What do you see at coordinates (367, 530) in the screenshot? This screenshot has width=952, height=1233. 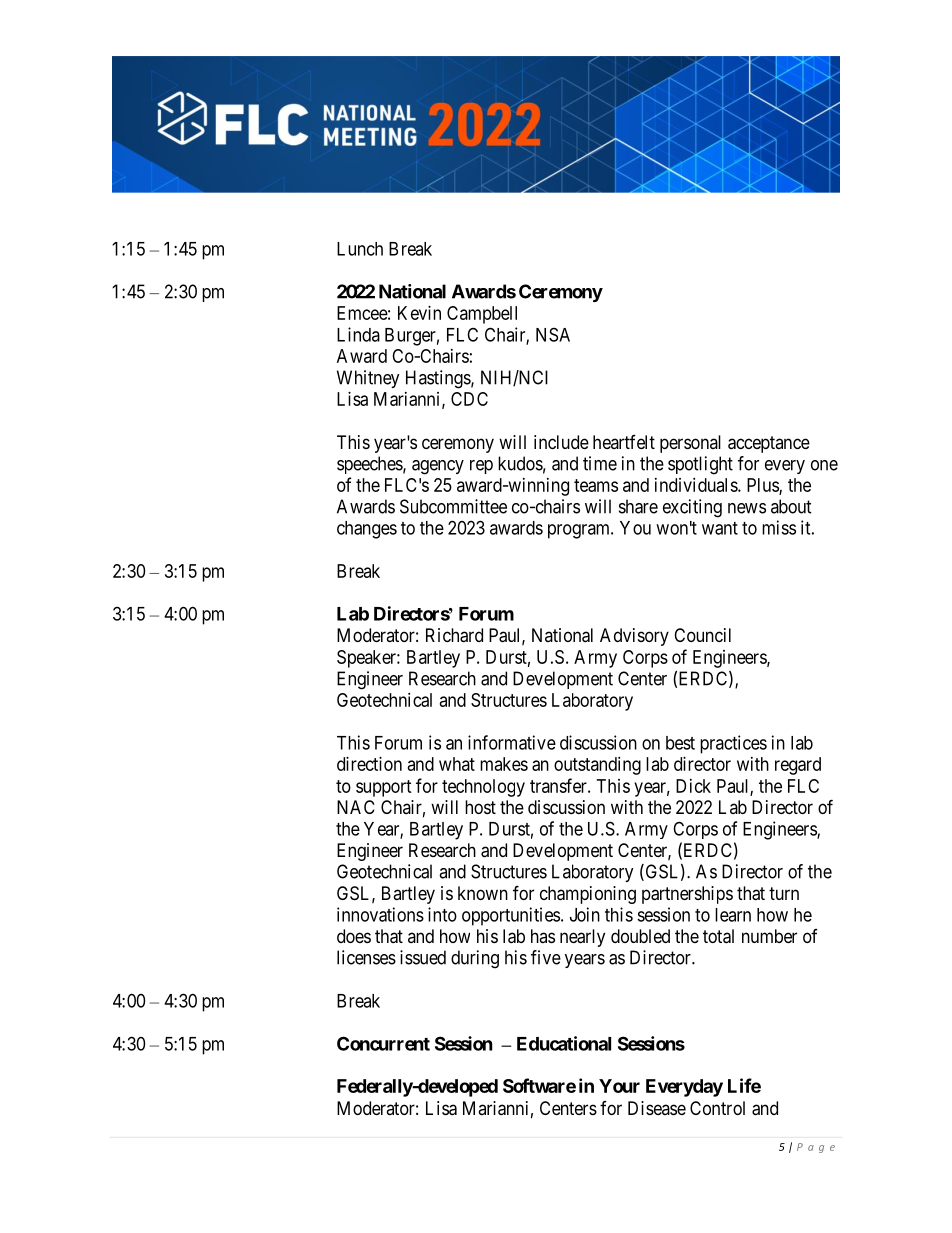 I see `changes` at bounding box center [367, 530].
